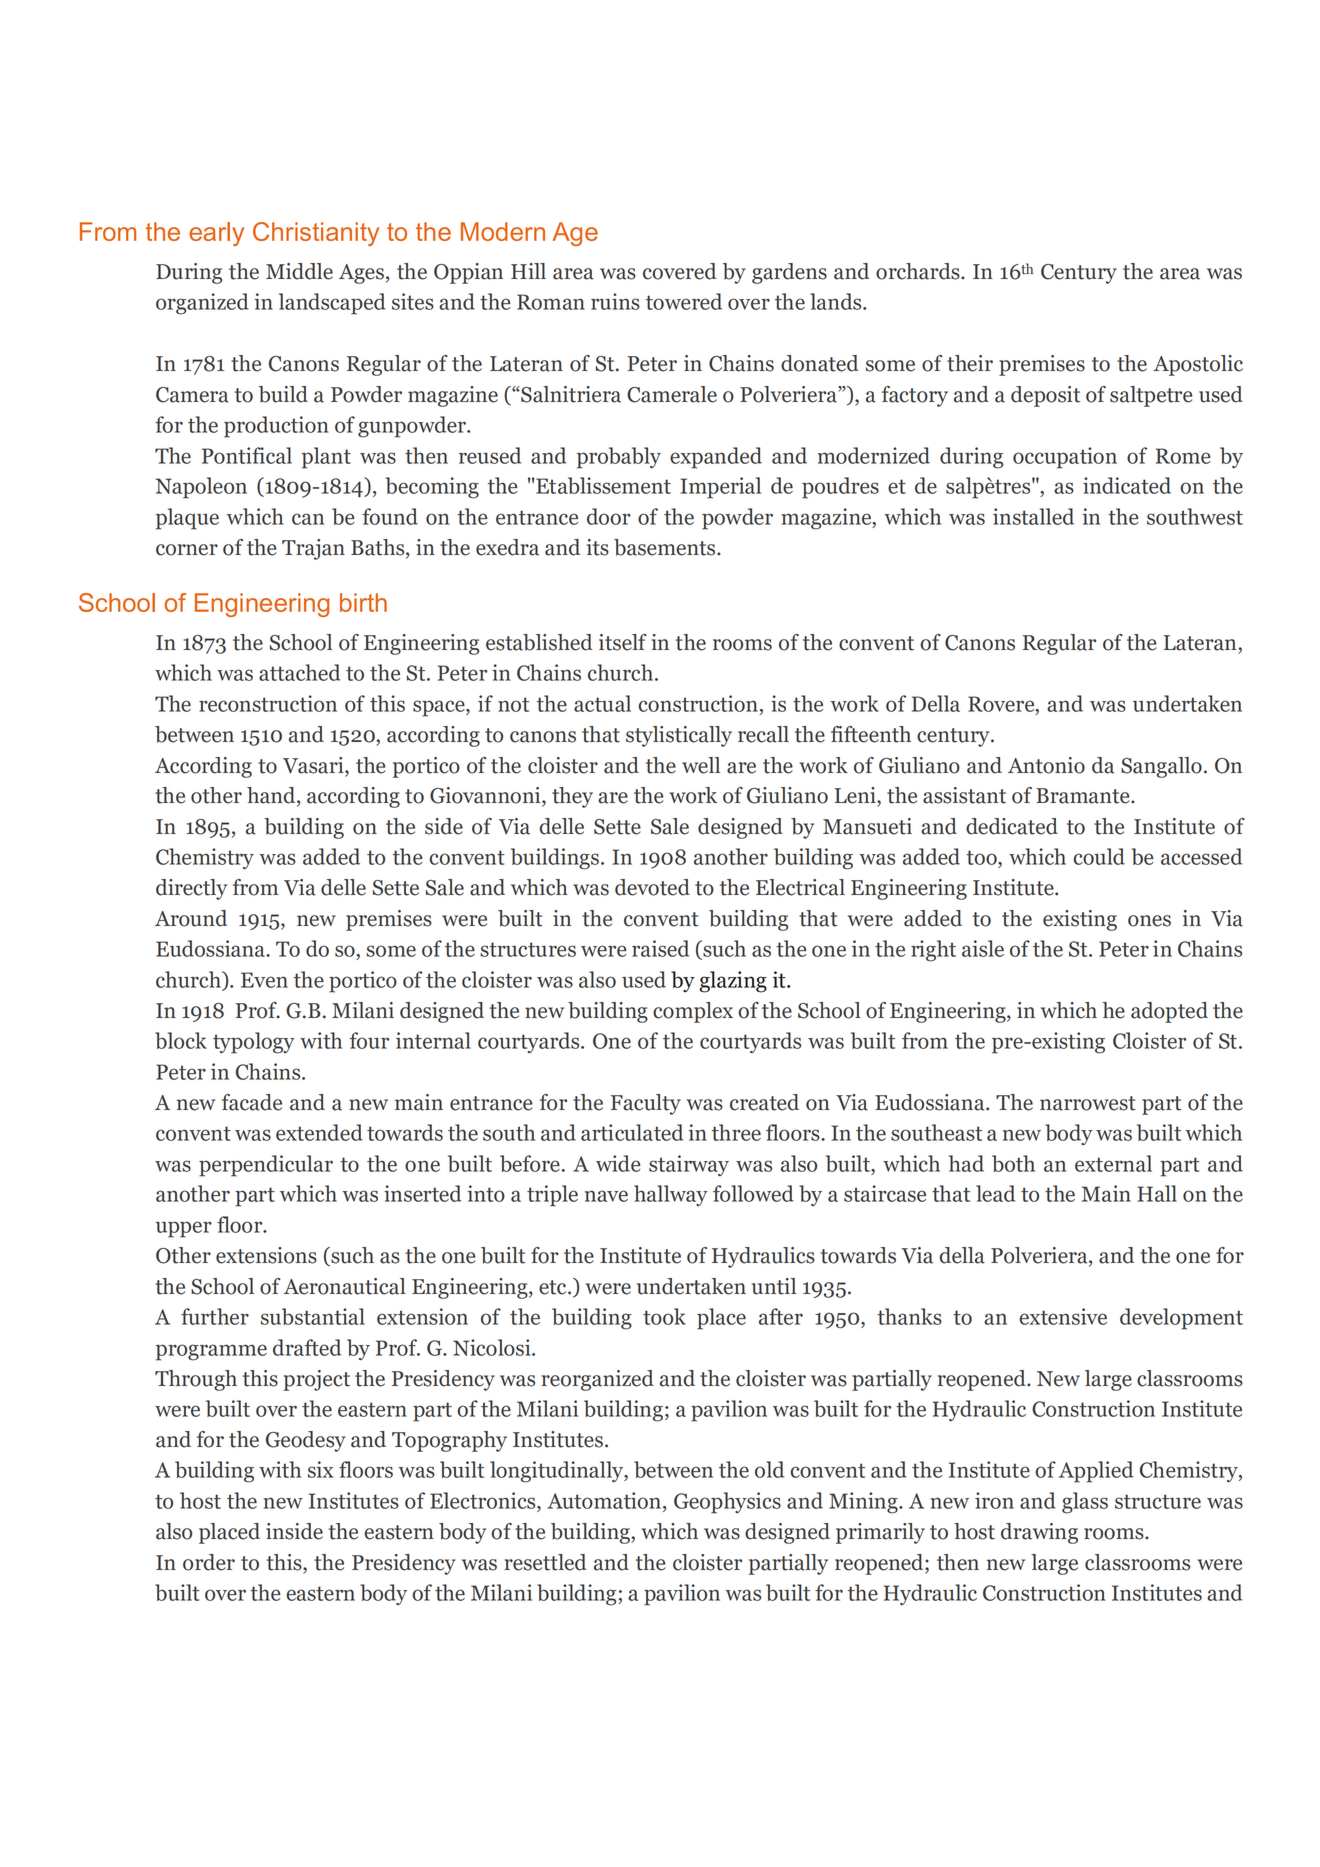  Describe the element at coordinates (266, 1166) in the image. I see `perpendicular` at that location.
